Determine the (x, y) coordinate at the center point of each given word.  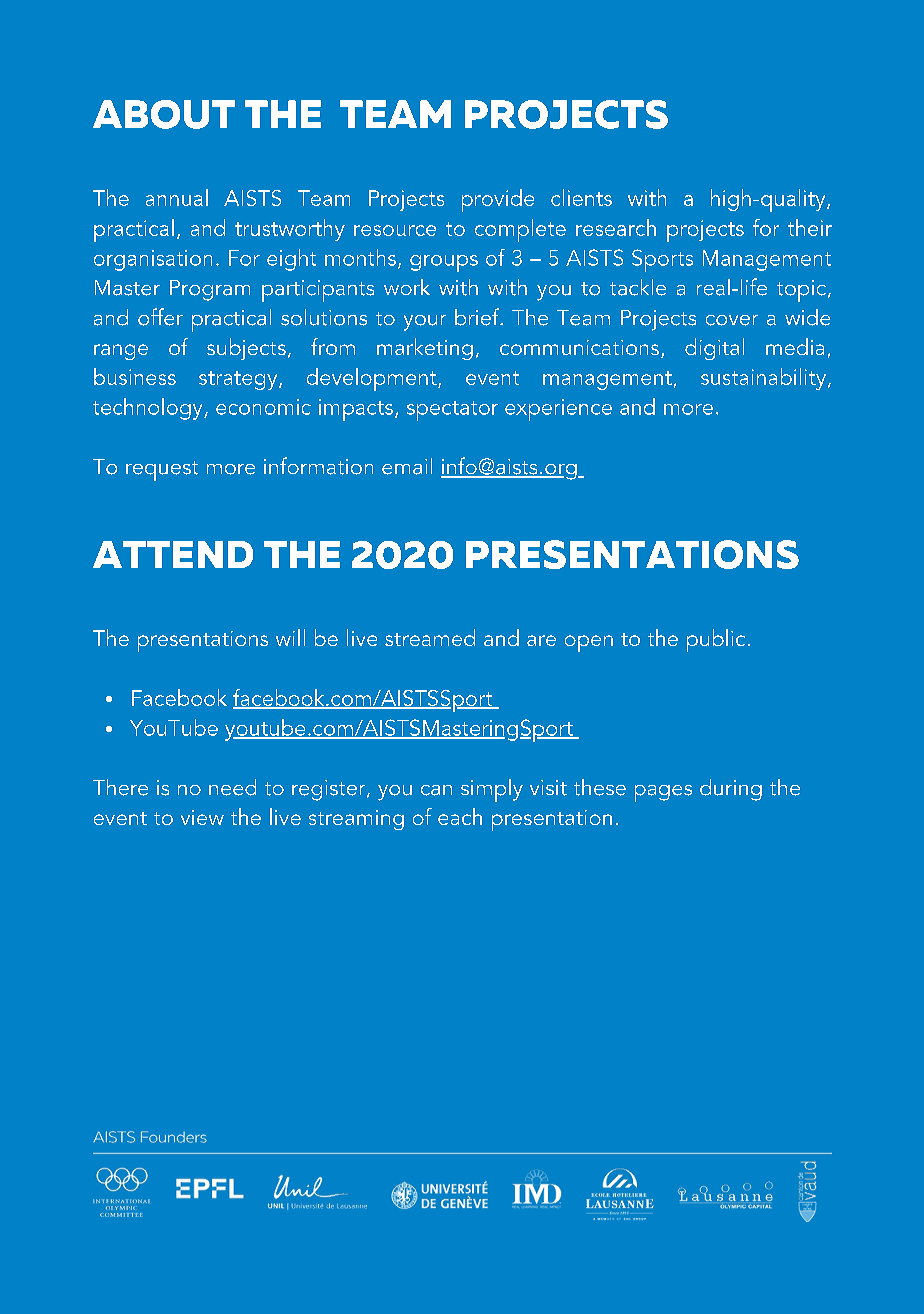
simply (492, 790)
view (202, 817)
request (162, 471)
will (290, 637)
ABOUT (164, 114)
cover (732, 320)
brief (478, 317)
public (716, 640)
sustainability (765, 379)
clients (581, 197)
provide (498, 200)
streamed (430, 637)
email (407, 466)
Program (210, 290)
